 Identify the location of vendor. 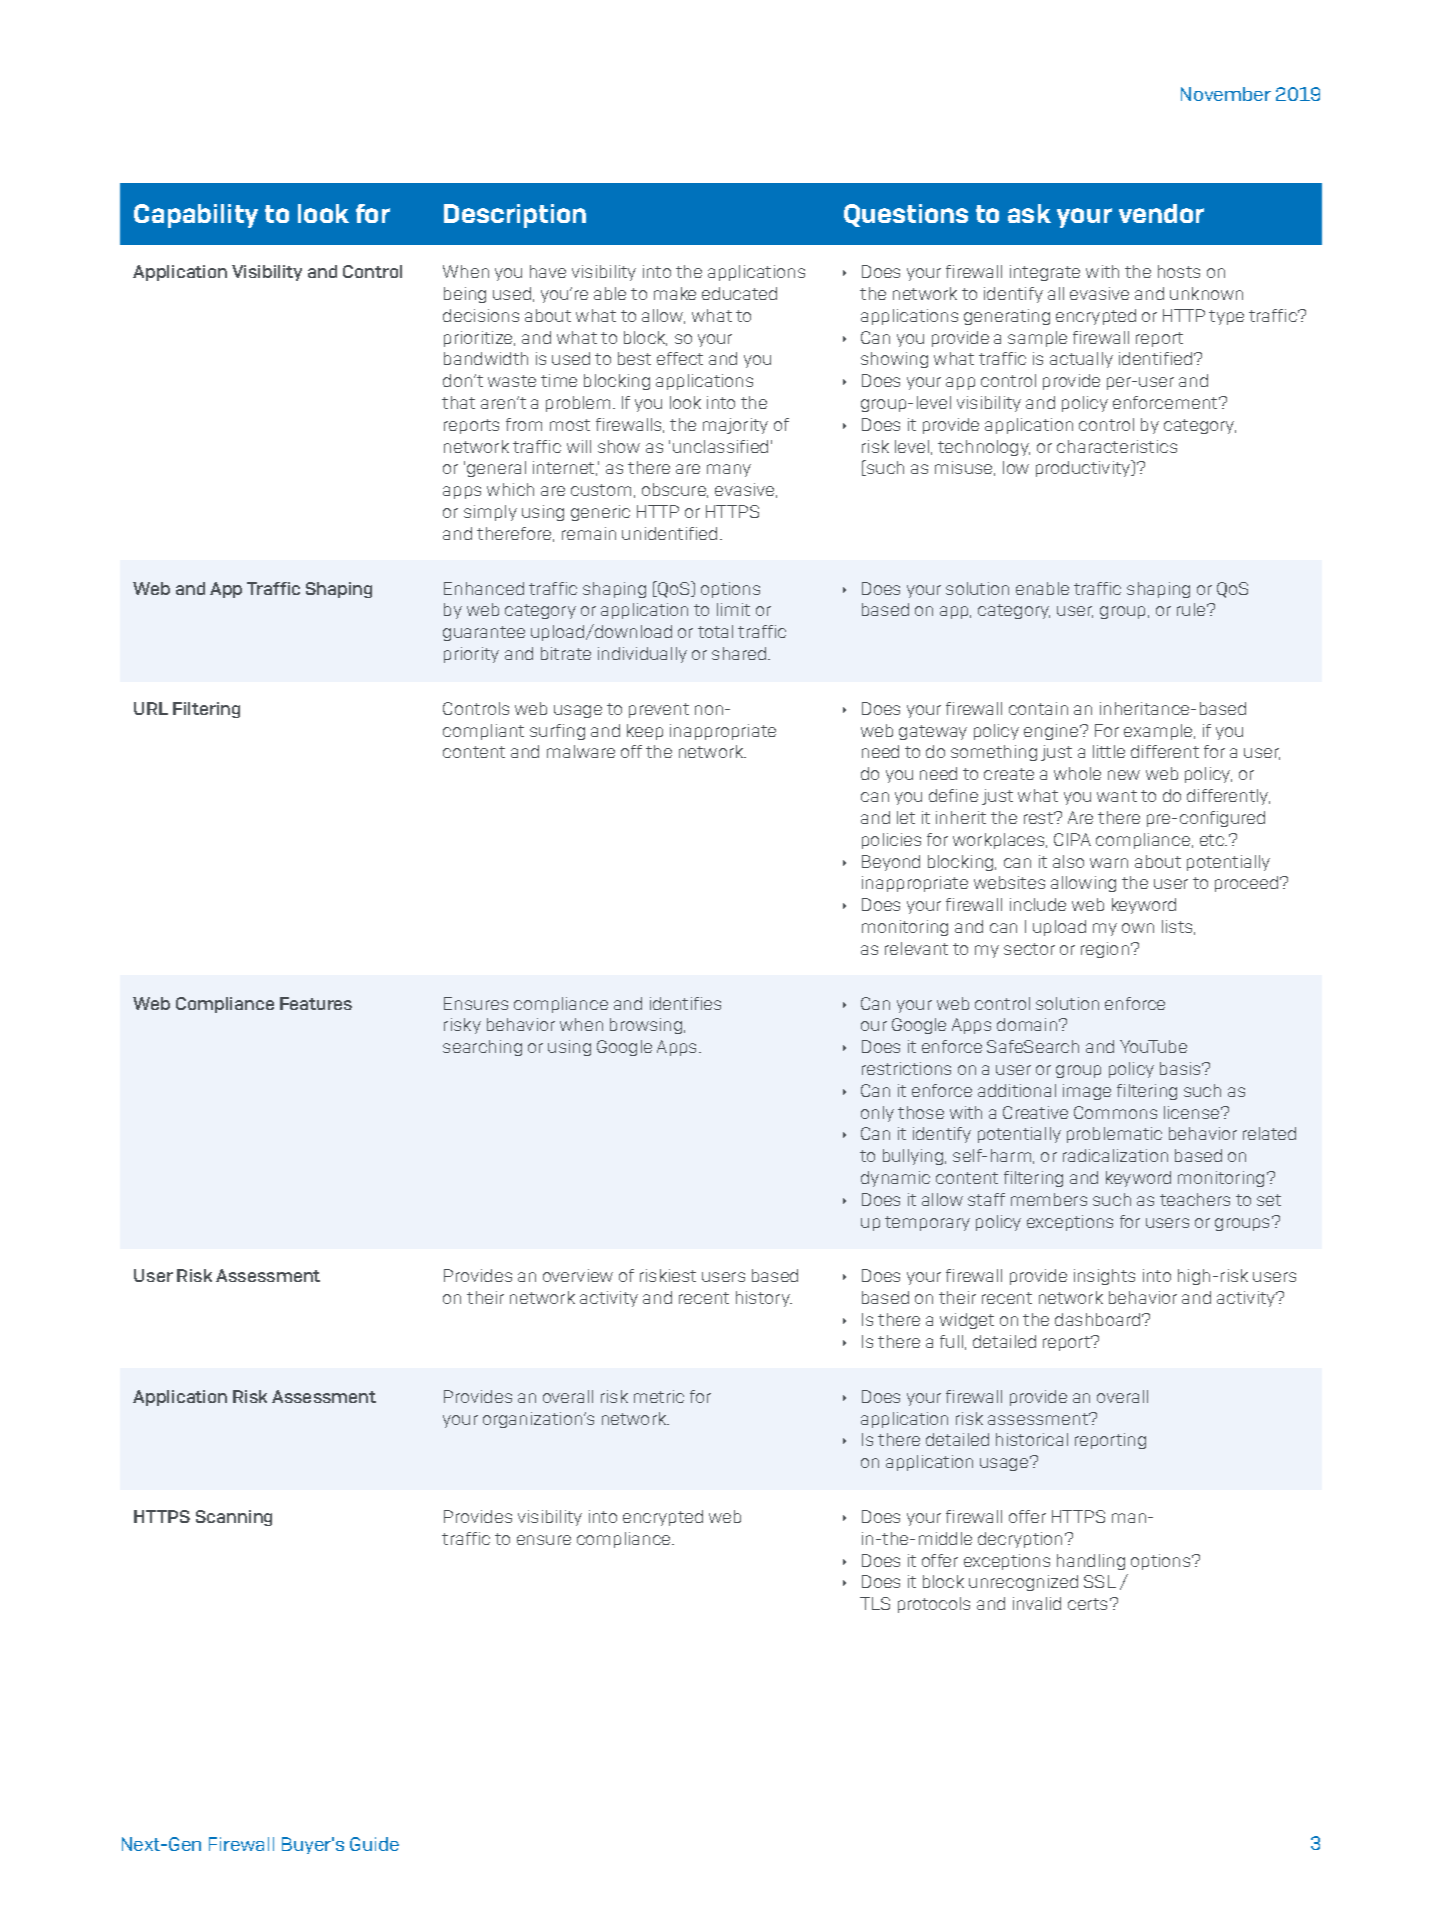
(1161, 213).
